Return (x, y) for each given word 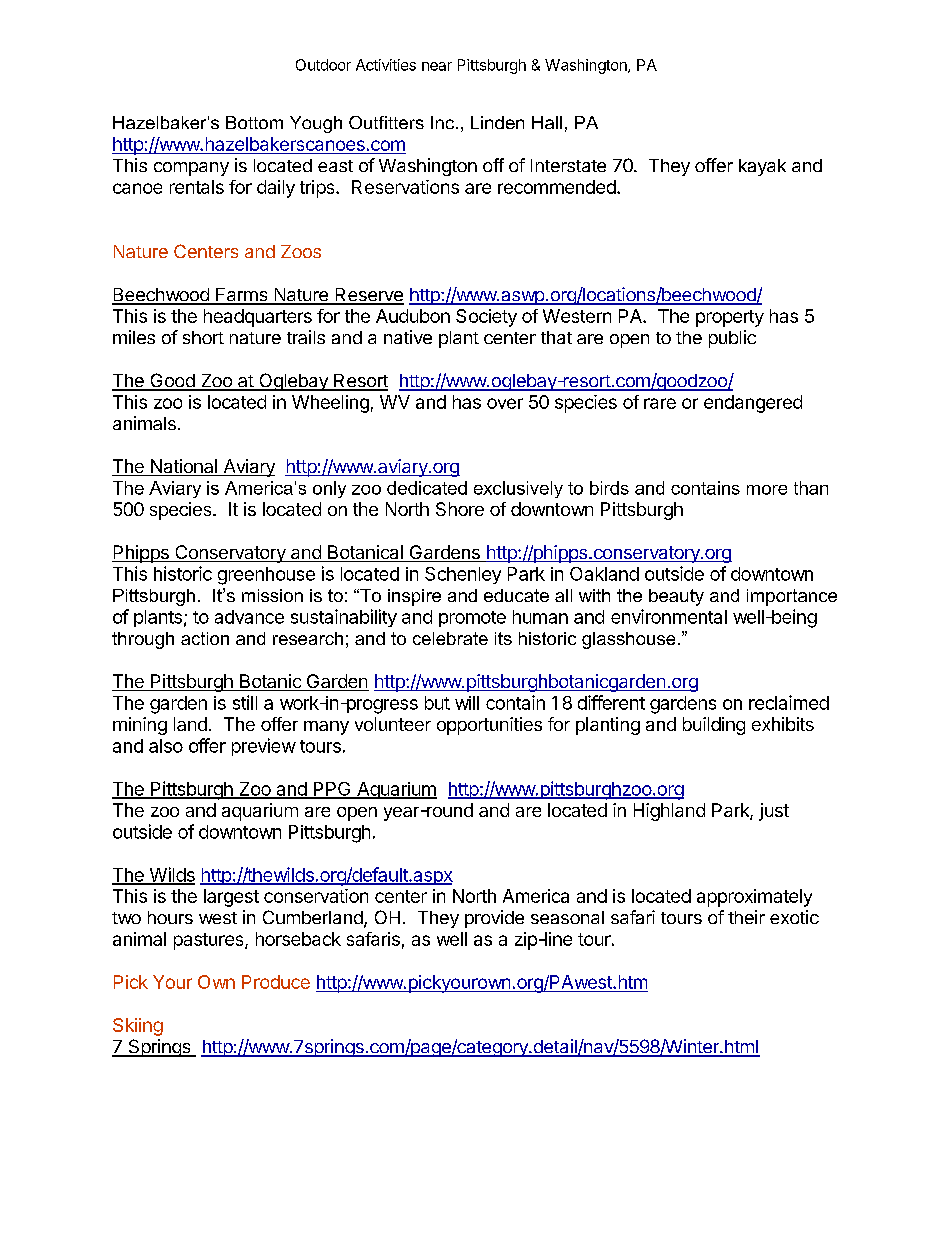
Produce (276, 982)
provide (494, 919)
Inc (444, 122)
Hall (547, 122)
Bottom (254, 122)
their (746, 917)
